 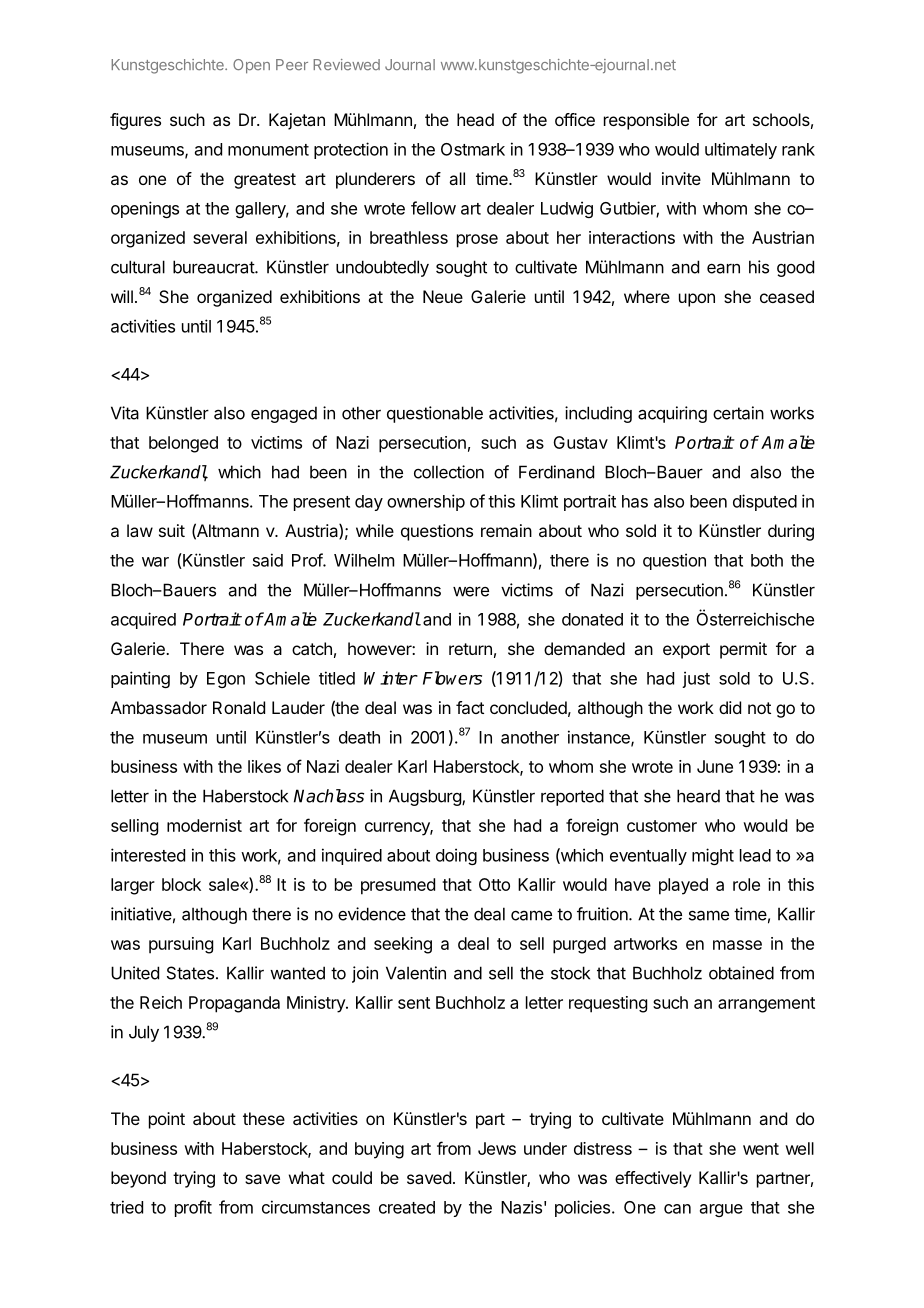 I want to click on heard, so click(x=698, y=796).
